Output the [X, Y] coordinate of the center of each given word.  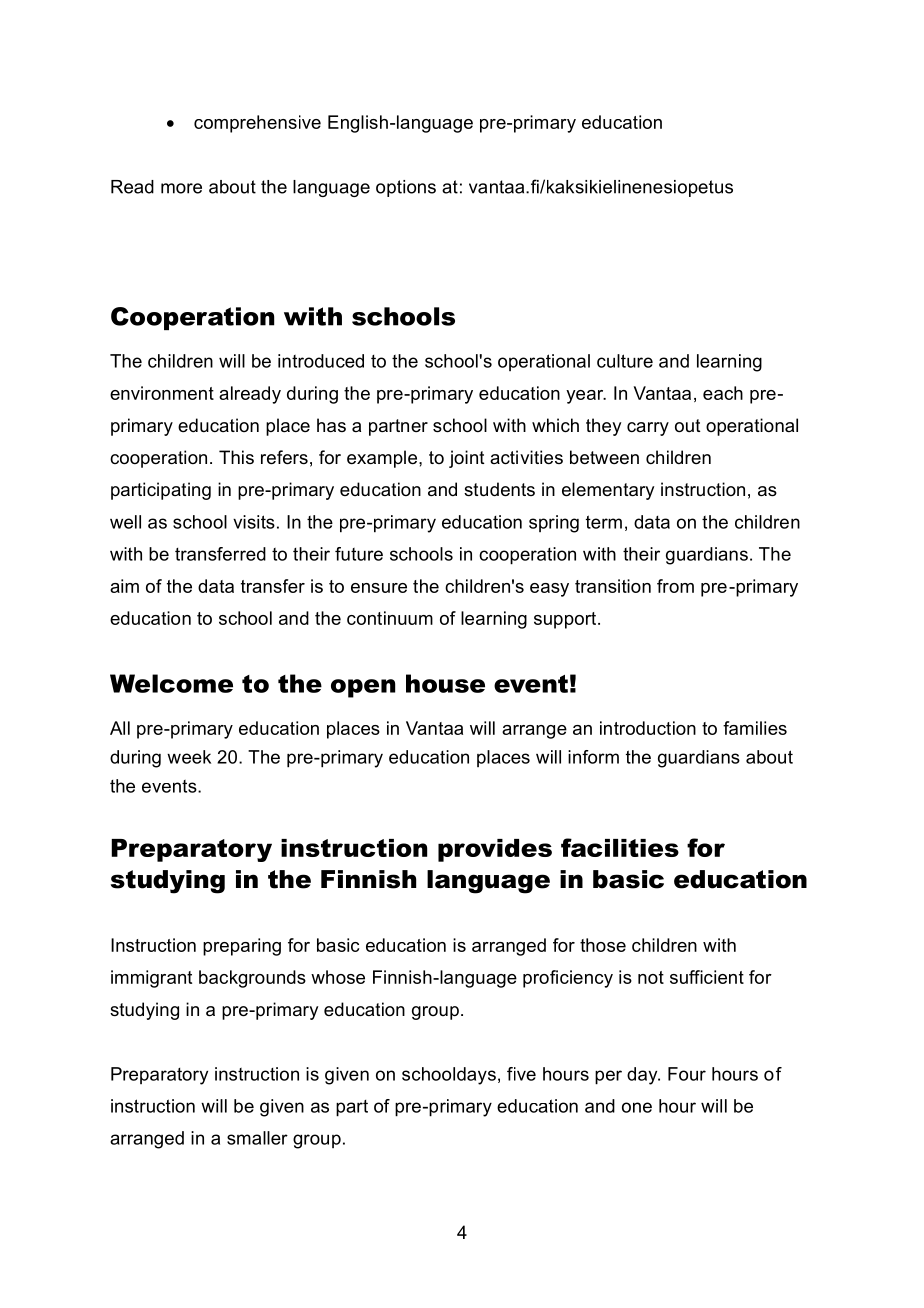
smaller [257, 1138]
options [406, 188]
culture [625, 361]
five [521, 1074]
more [181, 188]
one [637, 1107]
